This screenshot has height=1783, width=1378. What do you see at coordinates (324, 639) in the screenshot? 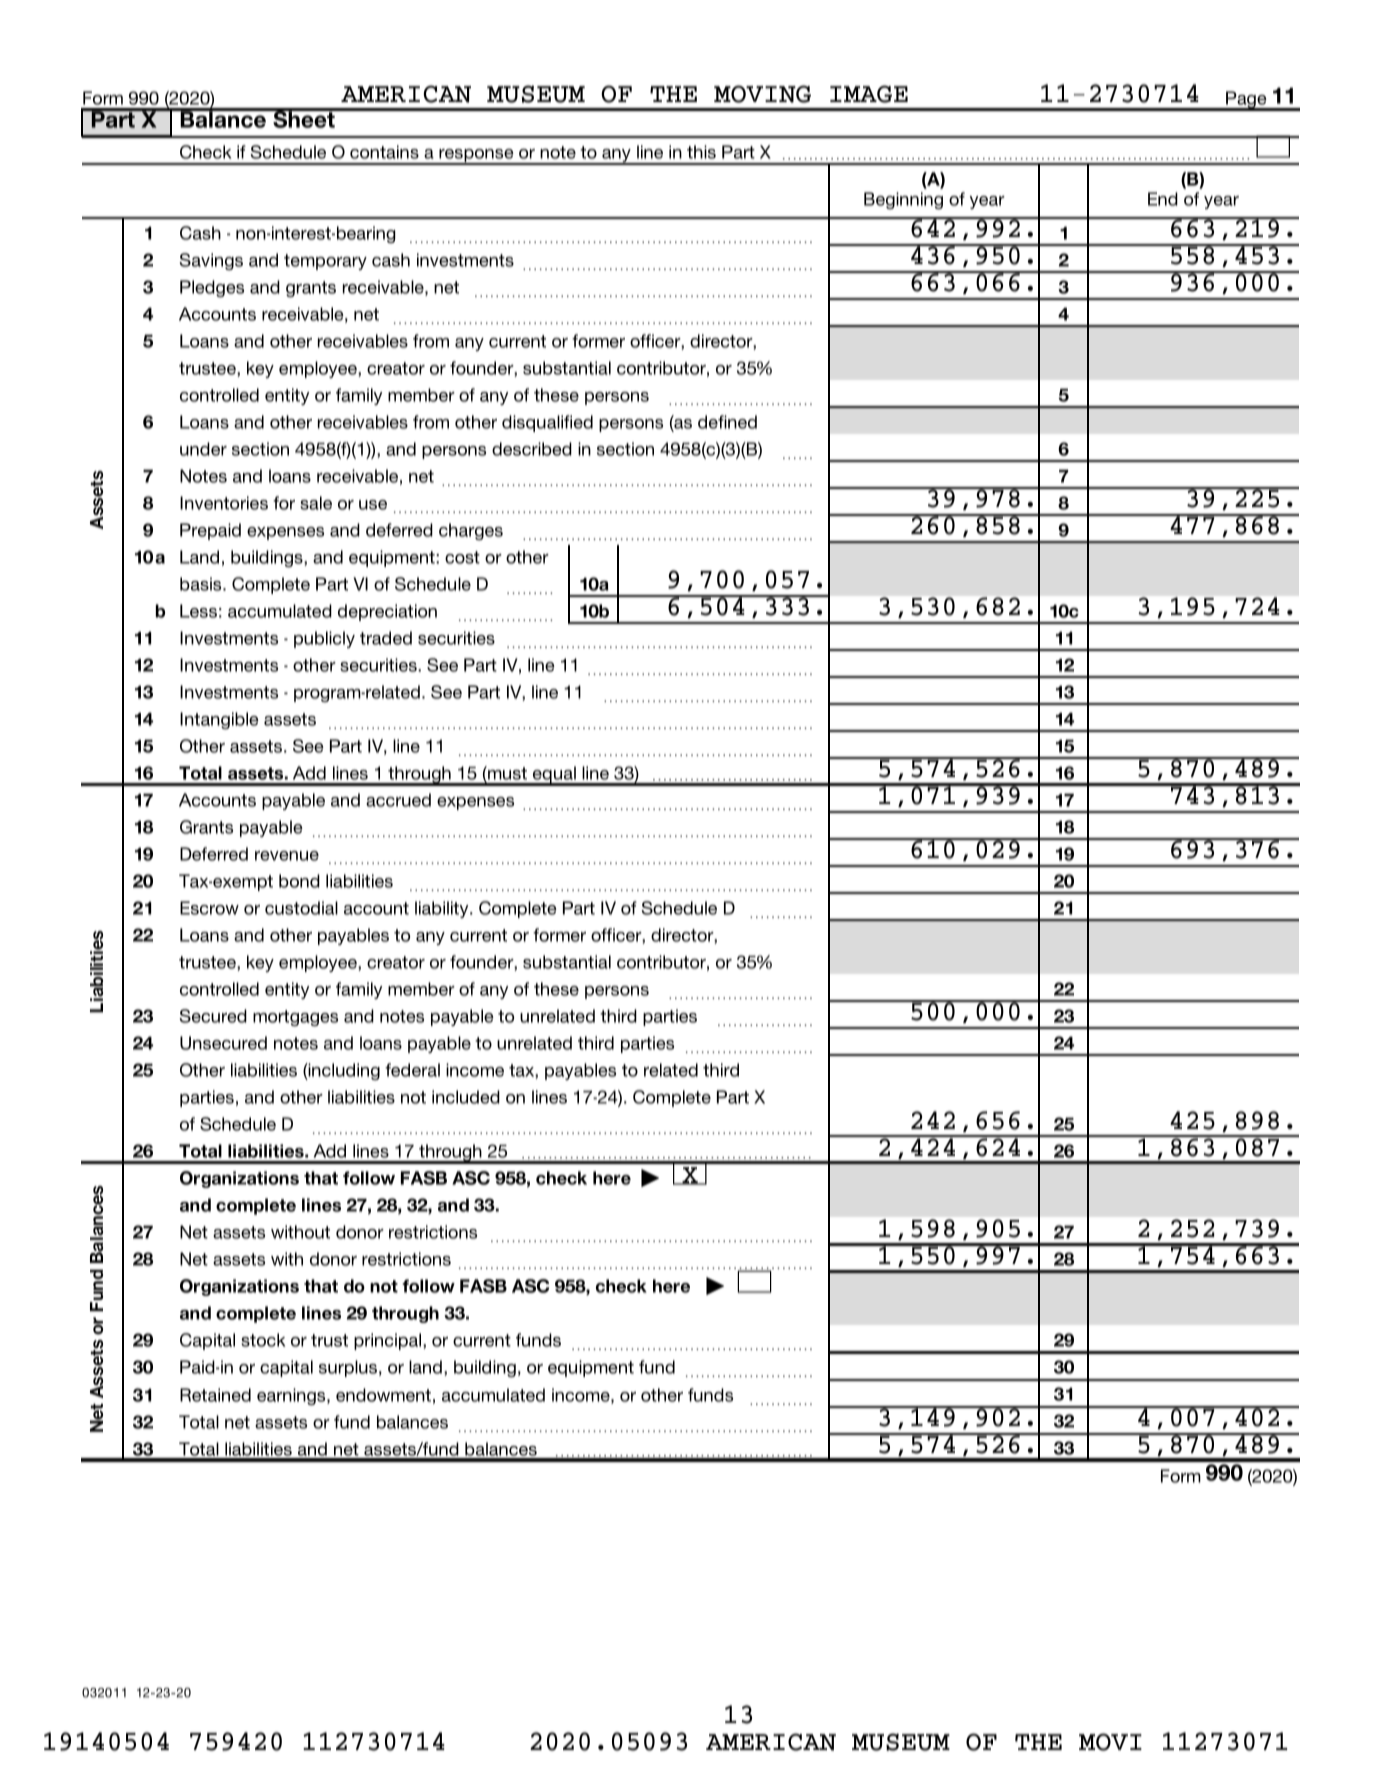
I see `publicly` at bounding box center [324, 639].
